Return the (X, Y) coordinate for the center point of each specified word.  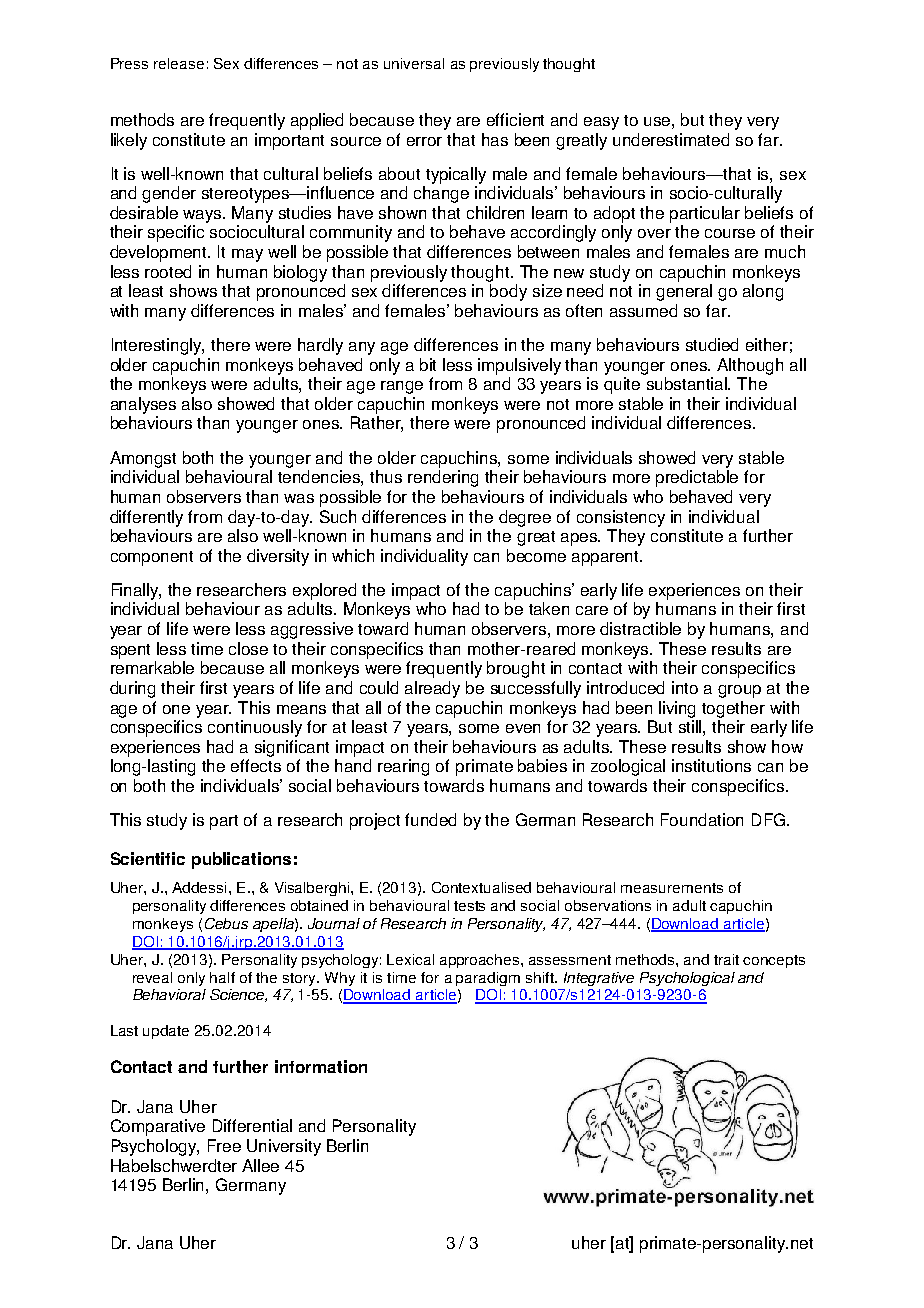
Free (224, 1145)
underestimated (671, 139)
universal (414, 63)
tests (469, 906)
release (179, 63)
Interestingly (158, 346)
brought (516, 669)
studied (712, 344)
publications (241, 860)
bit (428, 364)
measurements (672, 888)
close (248, 648)
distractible (640, 628)
